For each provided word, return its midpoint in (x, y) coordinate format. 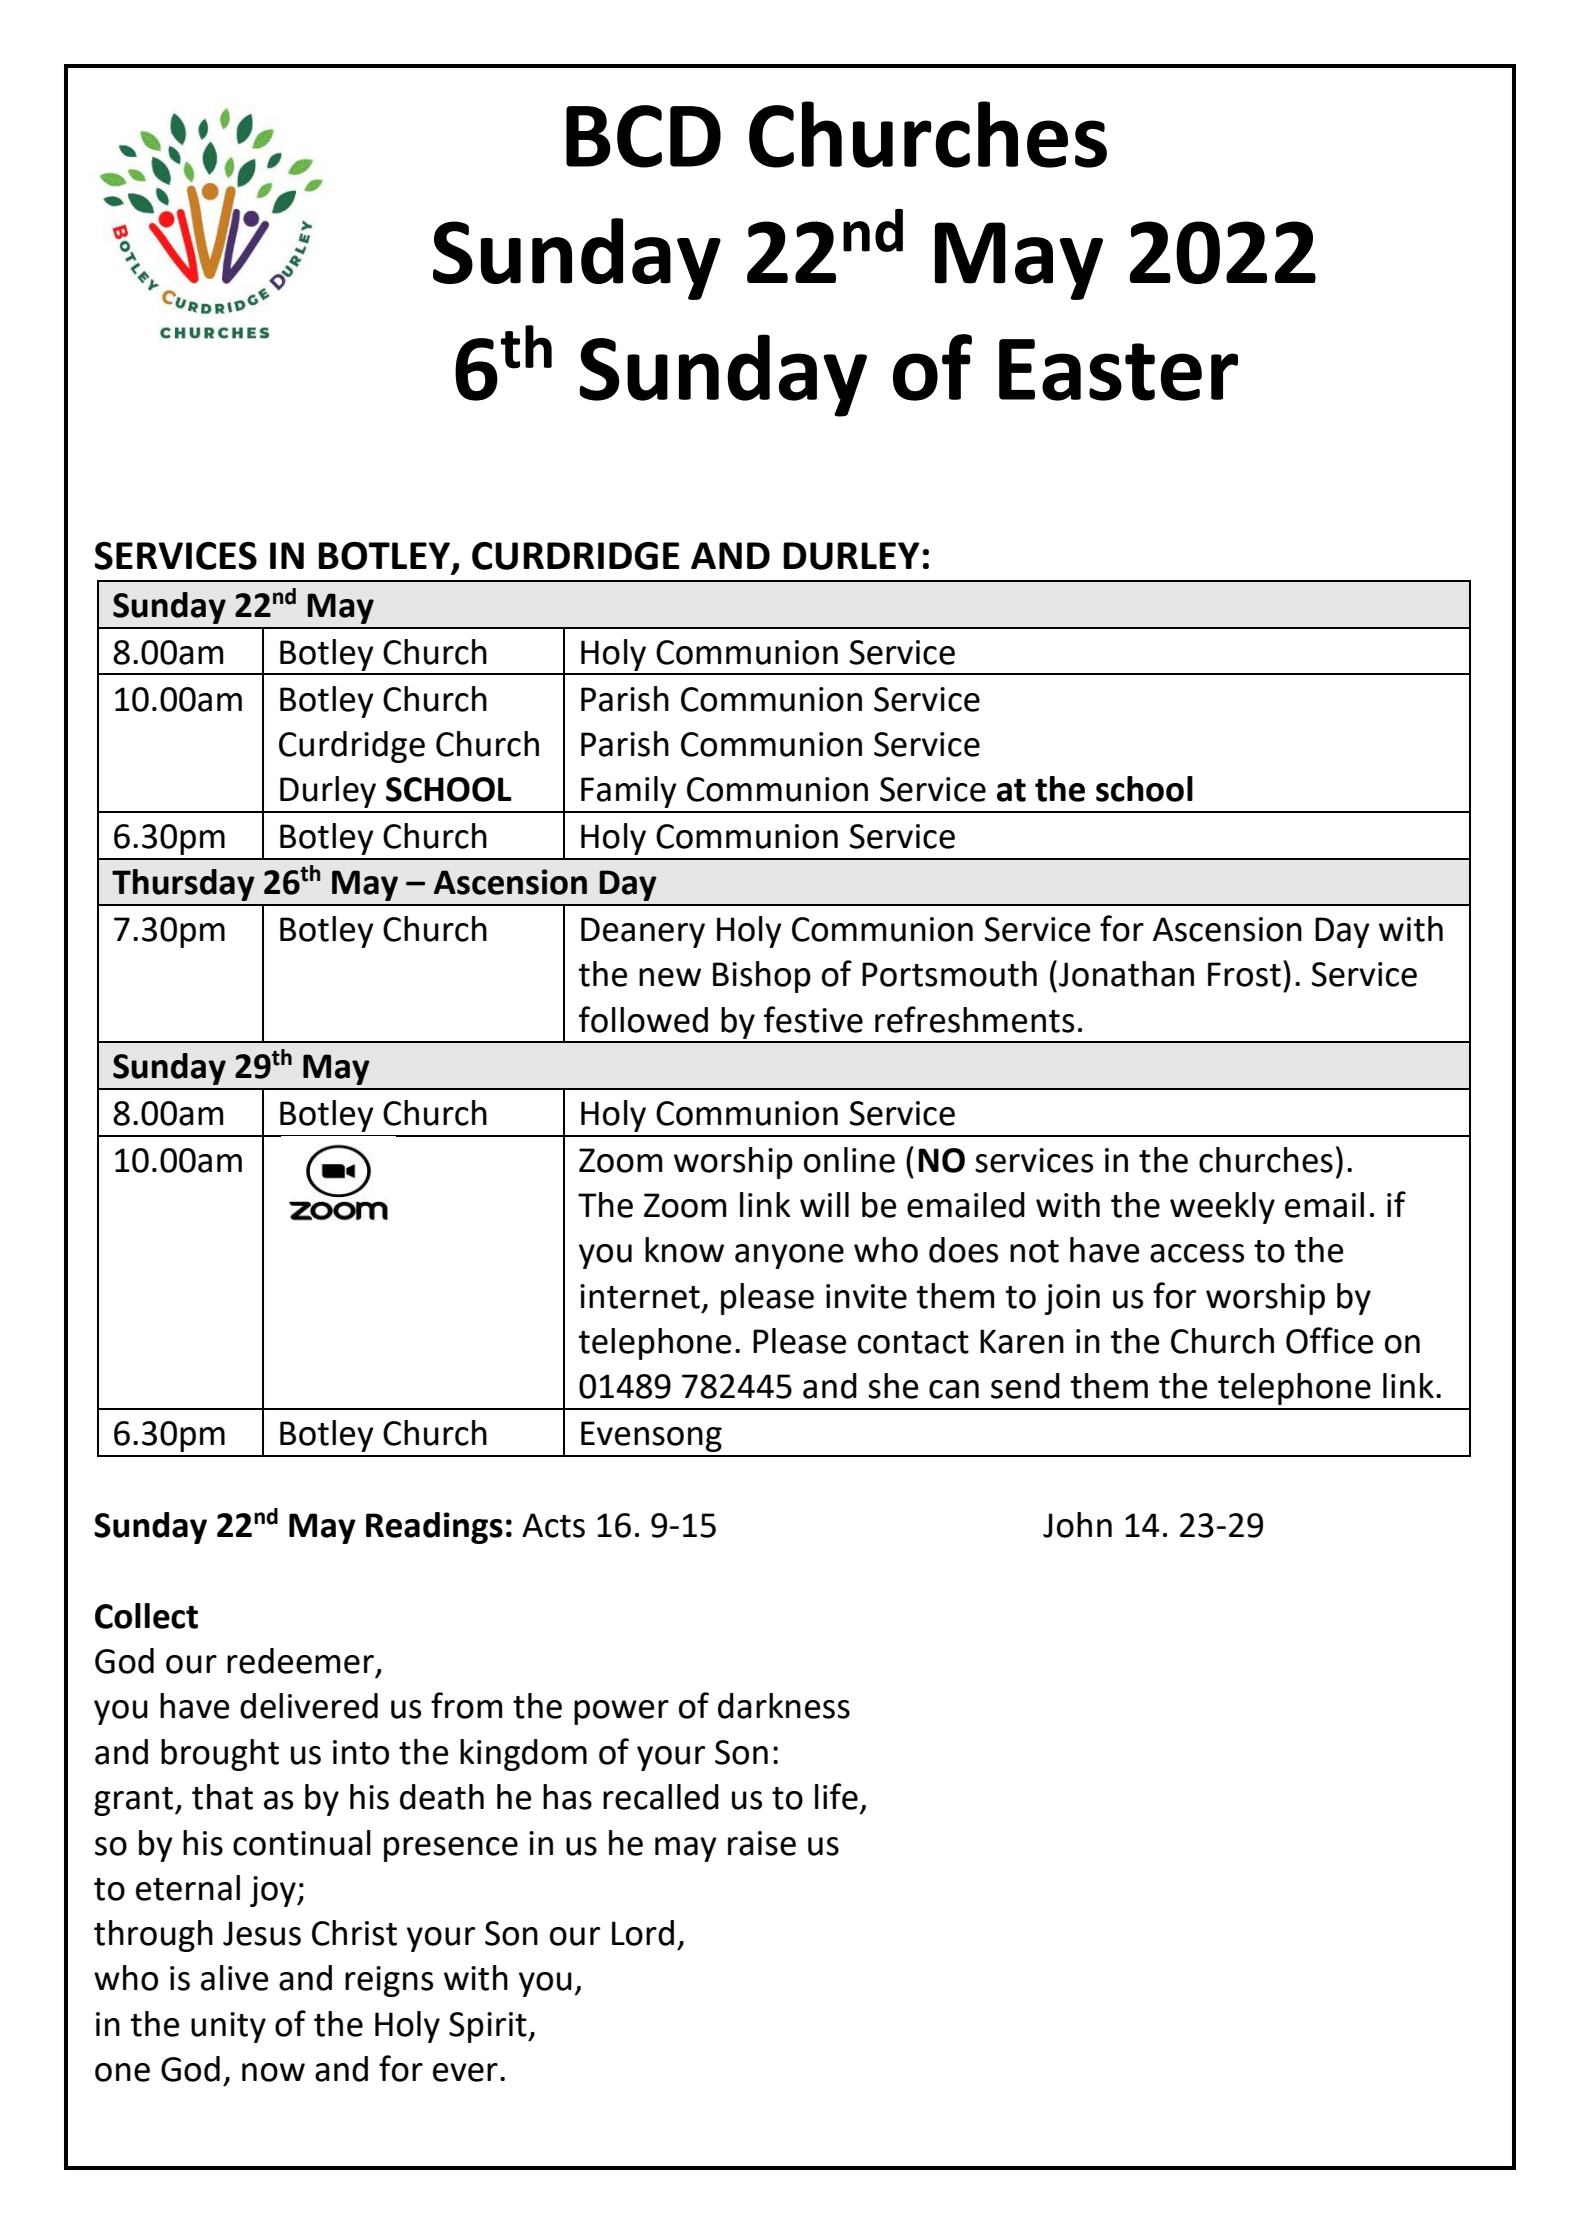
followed (643, 1019)
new (670, 977)
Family (629, 792)
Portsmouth (949, 974)
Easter (1118, 370)
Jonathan (1126, 974)
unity (228, 2027)
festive (813, 1019)
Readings (434, 1528)
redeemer (300, 1661)
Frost (1244, 974)
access (1197, 1253)
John (1077, 1525)
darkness (784, 1706)
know (684, 1250)
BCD (643, 136)
